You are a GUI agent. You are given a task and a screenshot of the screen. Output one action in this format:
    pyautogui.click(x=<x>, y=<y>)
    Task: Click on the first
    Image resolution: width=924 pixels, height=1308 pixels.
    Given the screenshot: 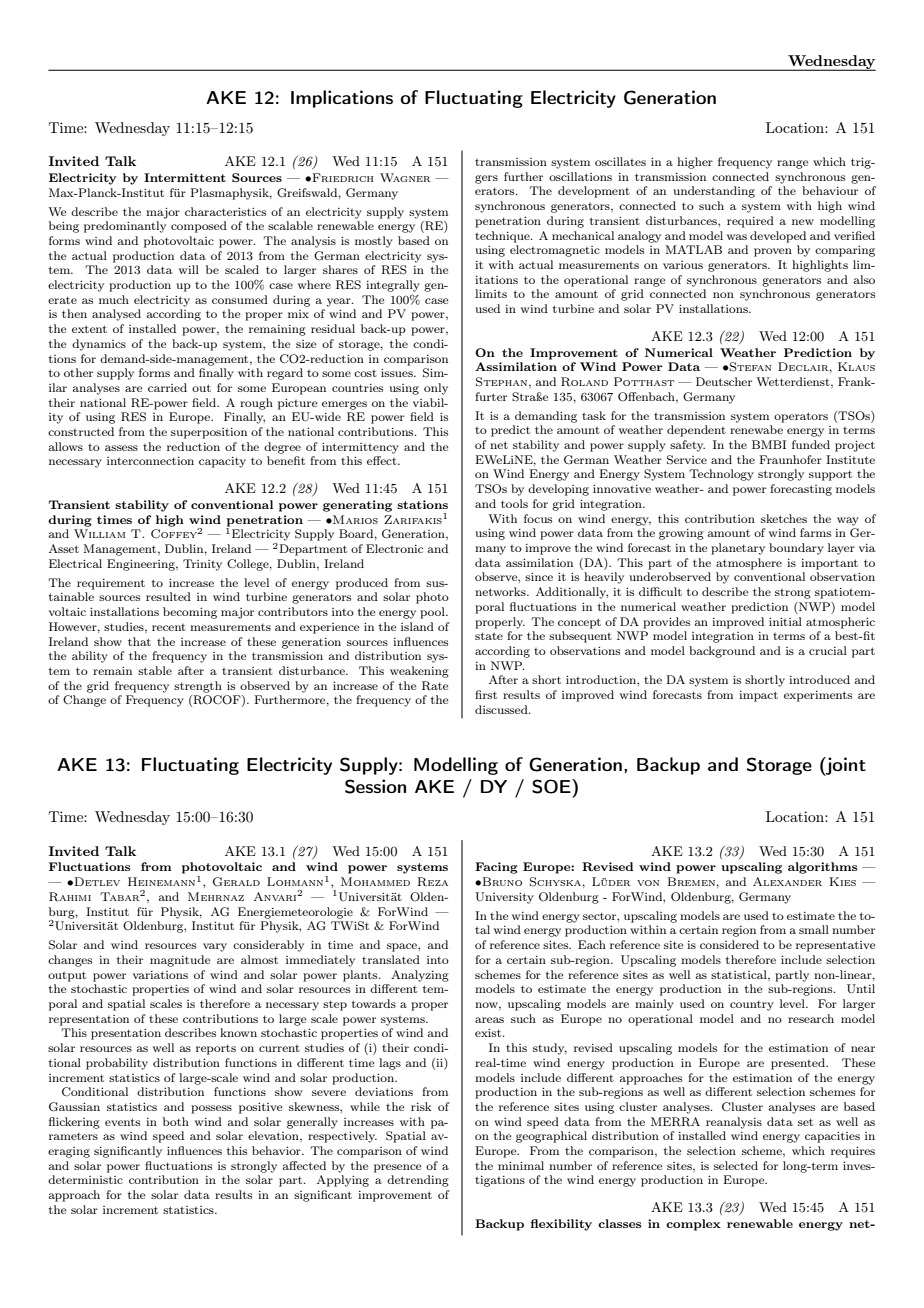 What is the action you would take?
    pyautogui.click(x=486, y=694)
